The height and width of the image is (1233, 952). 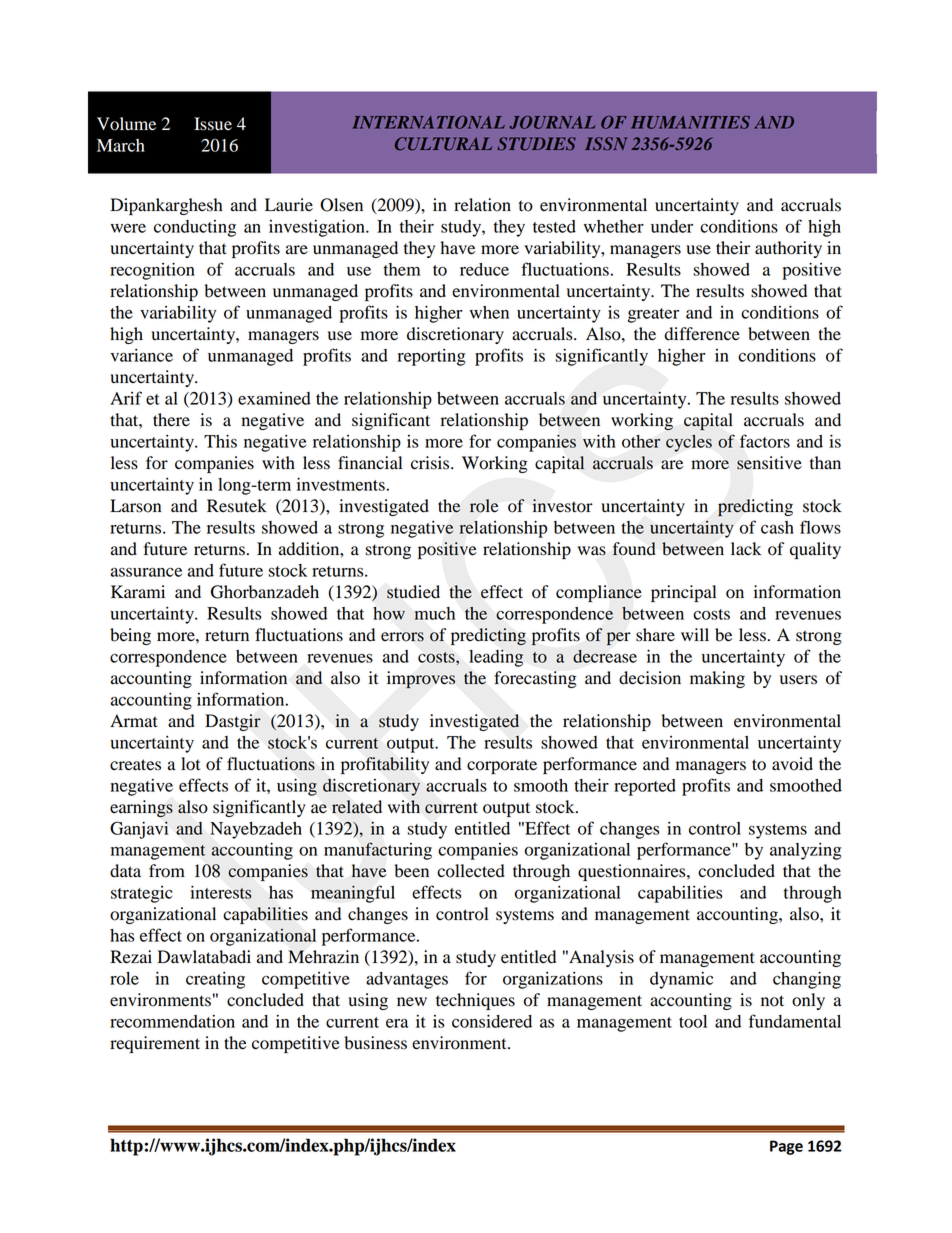 What do you see at coordinates (220, 441) in the image?
I see `This` at bounding box center [220, 441].
